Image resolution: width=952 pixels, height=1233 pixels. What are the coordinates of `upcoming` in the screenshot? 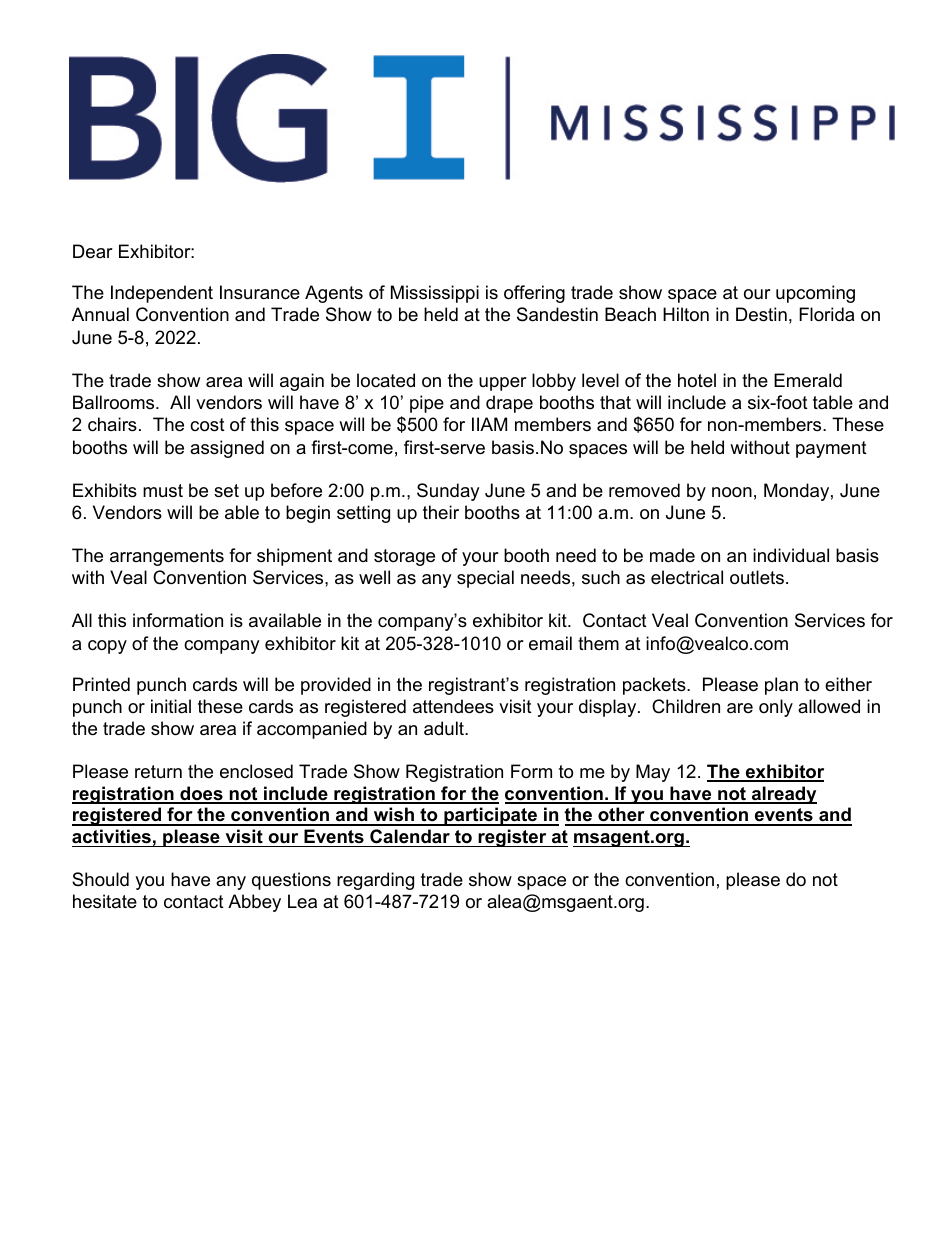 It's located at (815, 294).
